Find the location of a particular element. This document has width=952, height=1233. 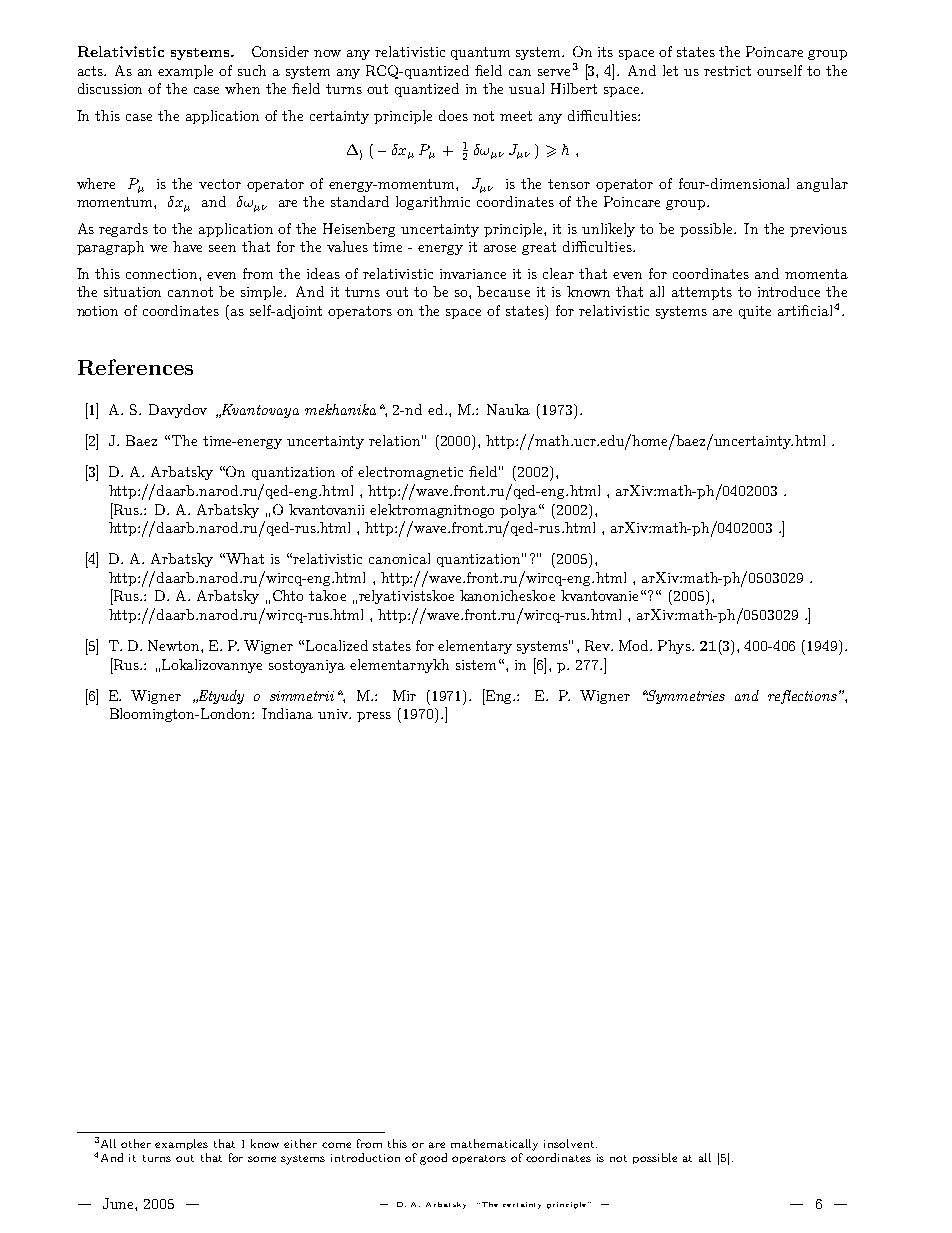

because is located at coordinates (503, 291).
